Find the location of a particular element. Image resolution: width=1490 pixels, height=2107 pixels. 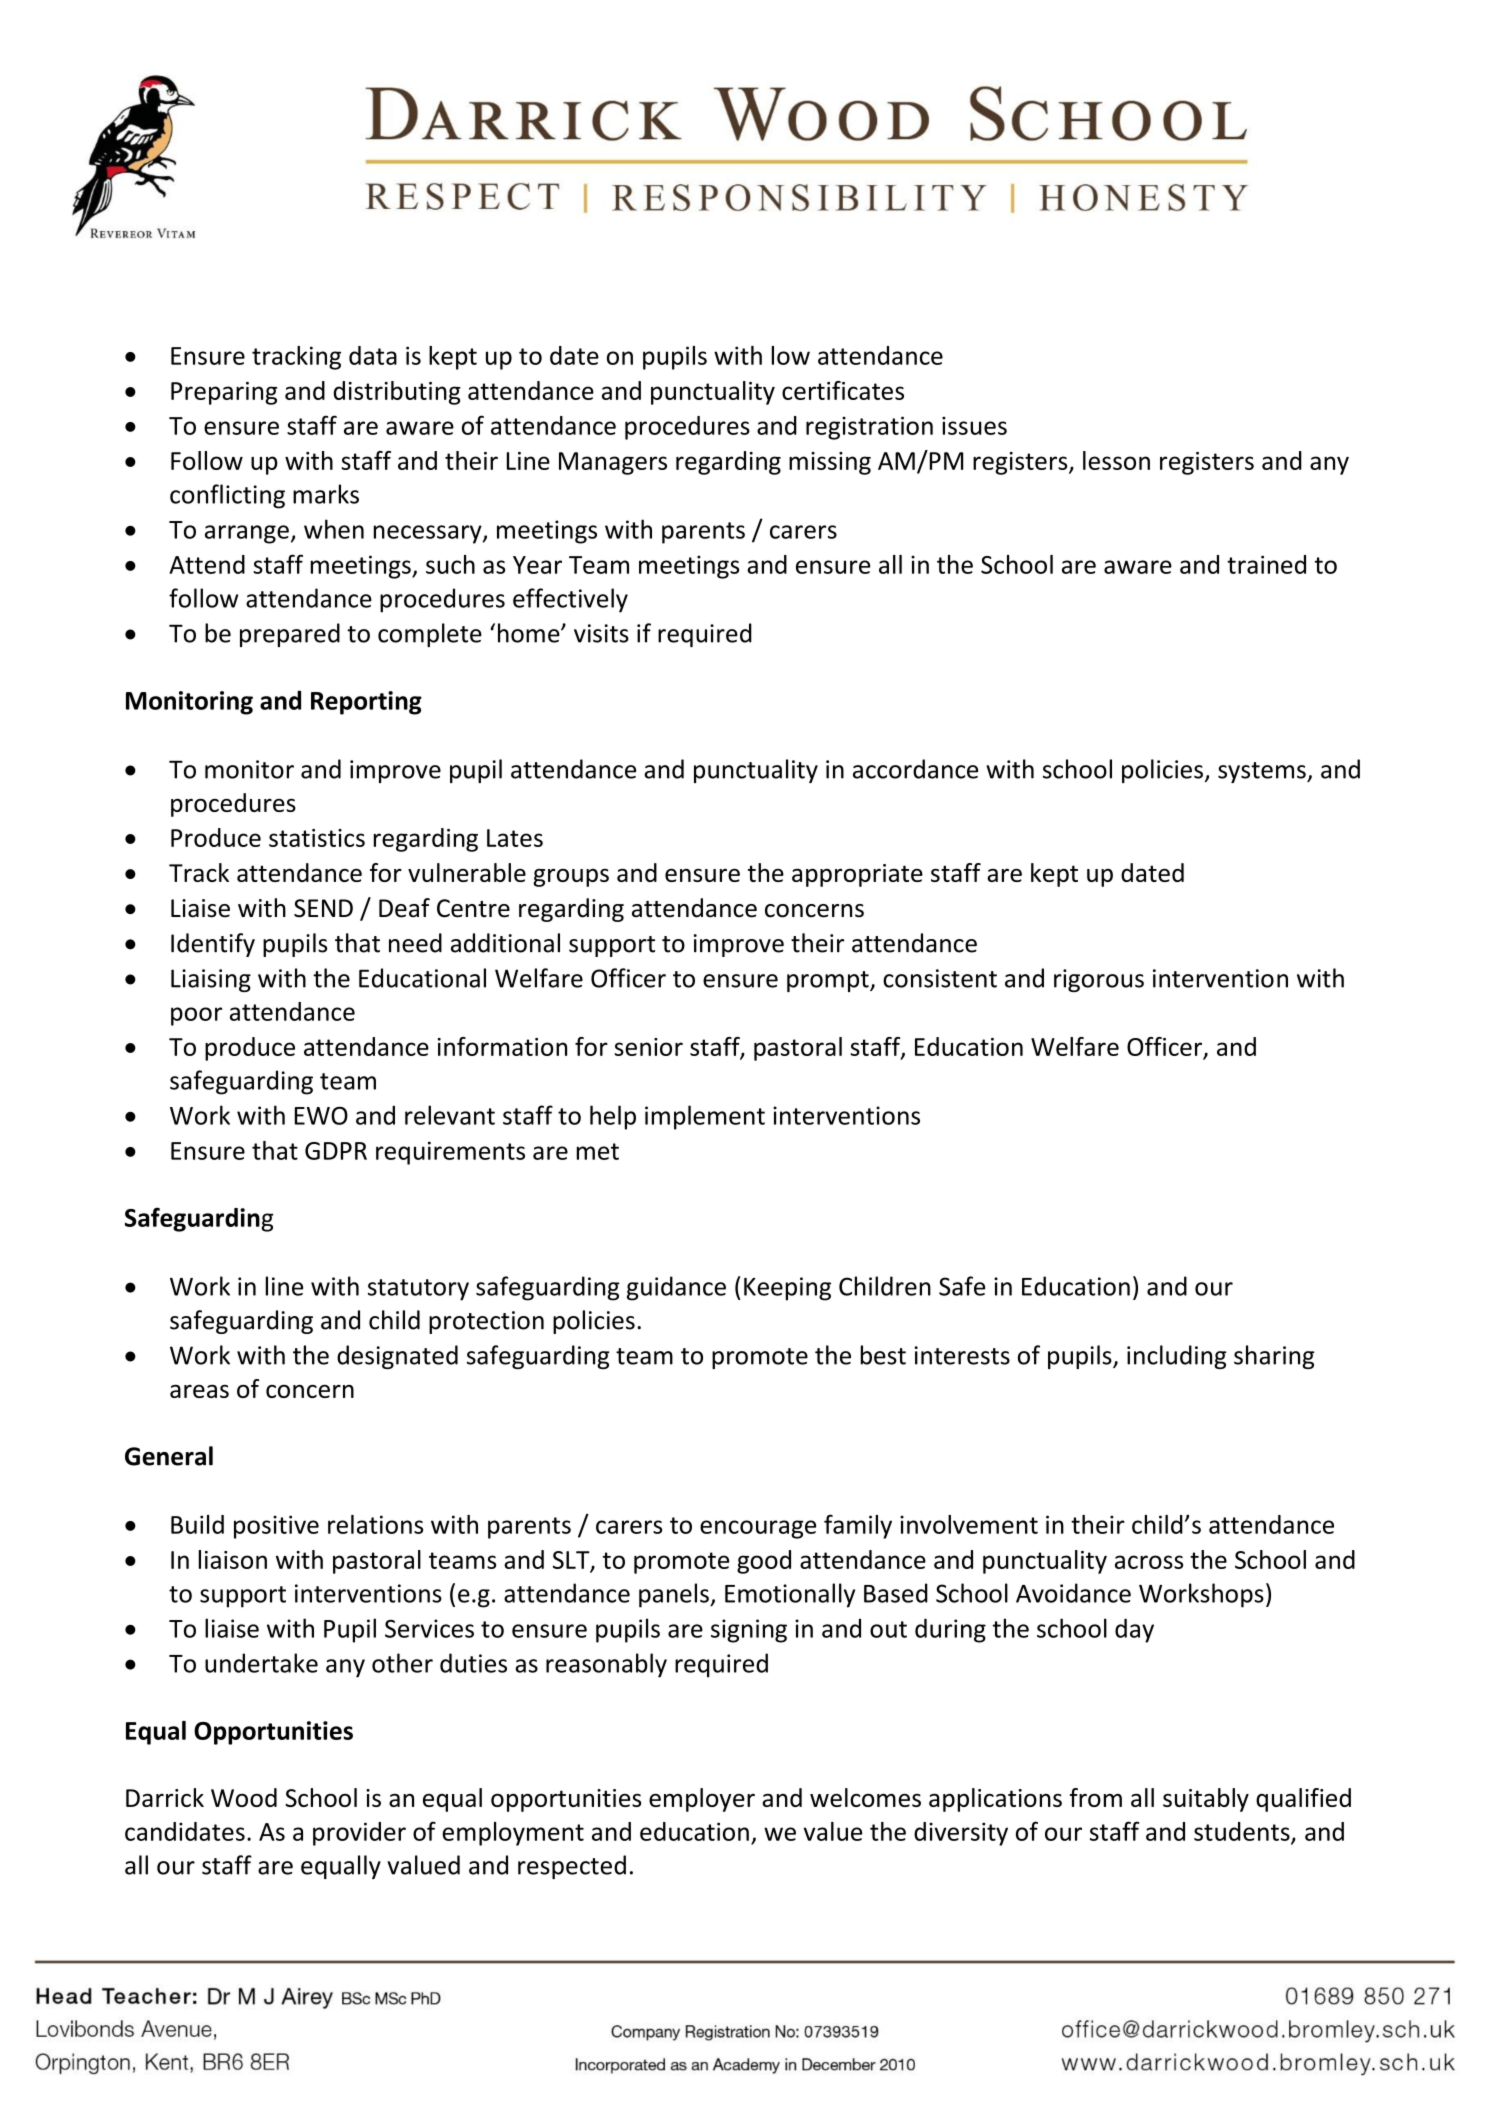

designated is located at coordinates (397, 1357).
